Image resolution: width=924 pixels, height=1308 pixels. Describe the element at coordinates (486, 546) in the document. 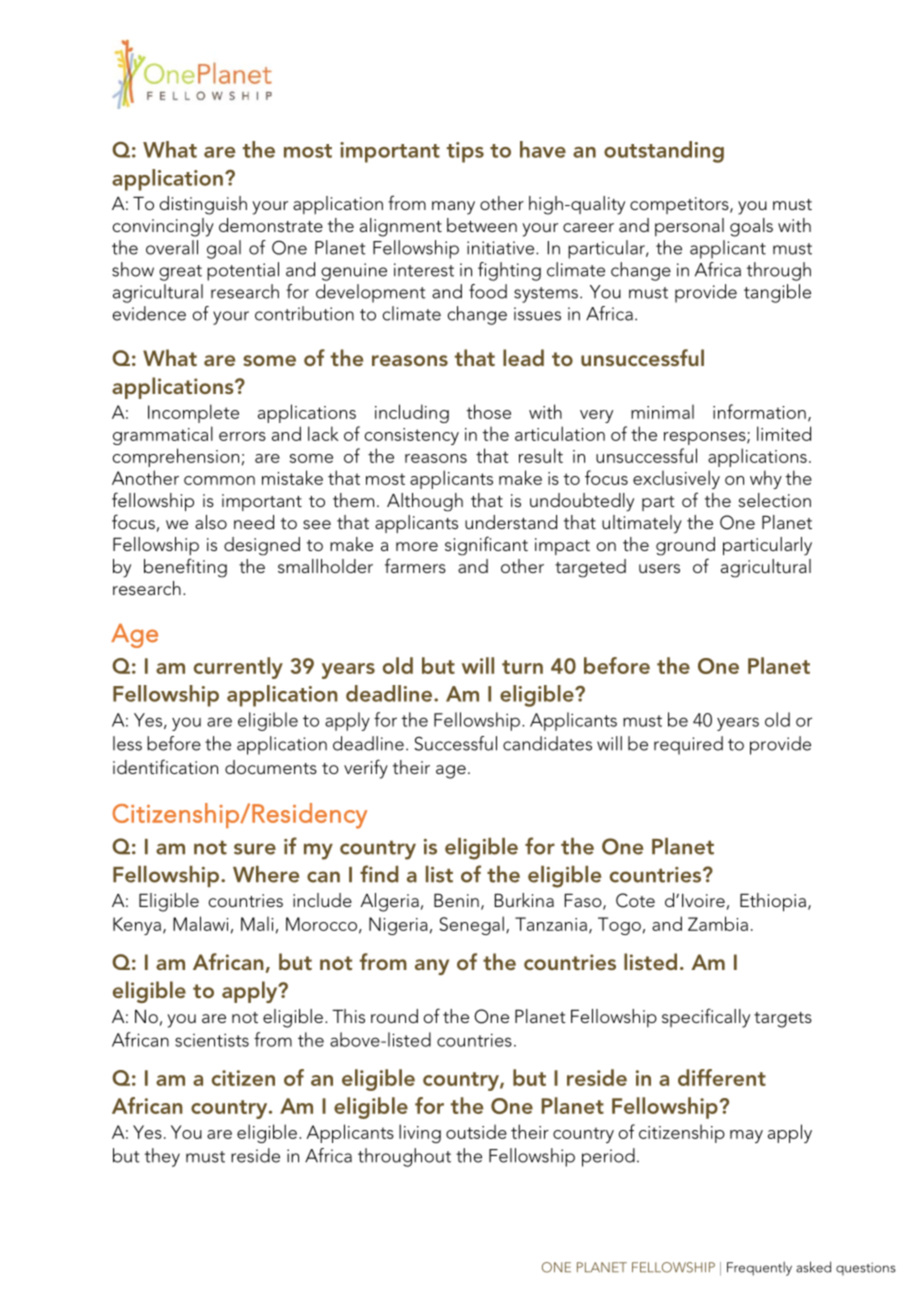

I see `significant` at that location.
